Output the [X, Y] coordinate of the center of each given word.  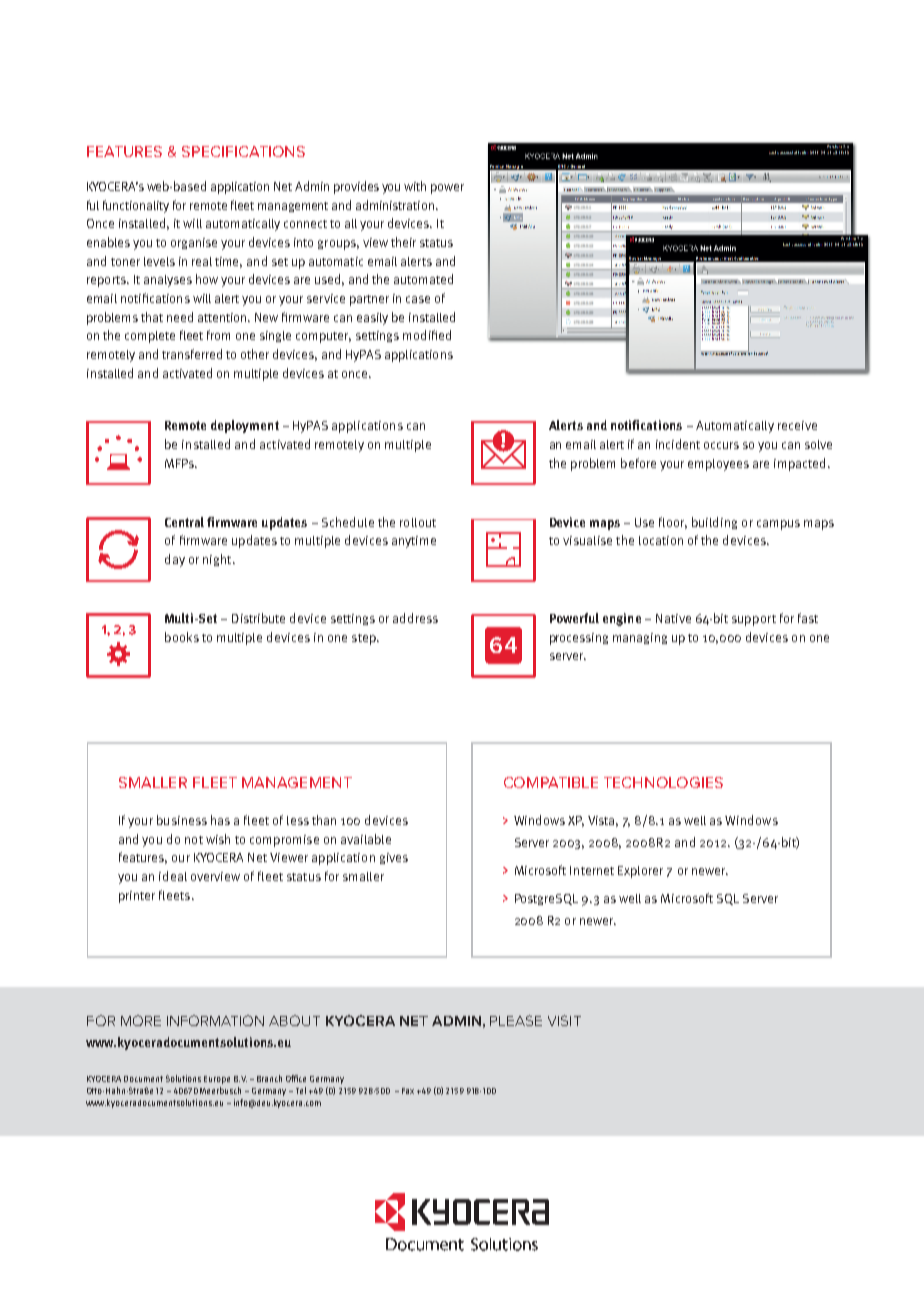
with [415, 186]
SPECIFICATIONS [243, 151]
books [182, 637]
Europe [217, 1080]
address [415, 618]
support [754, 620]
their [403, 242]
